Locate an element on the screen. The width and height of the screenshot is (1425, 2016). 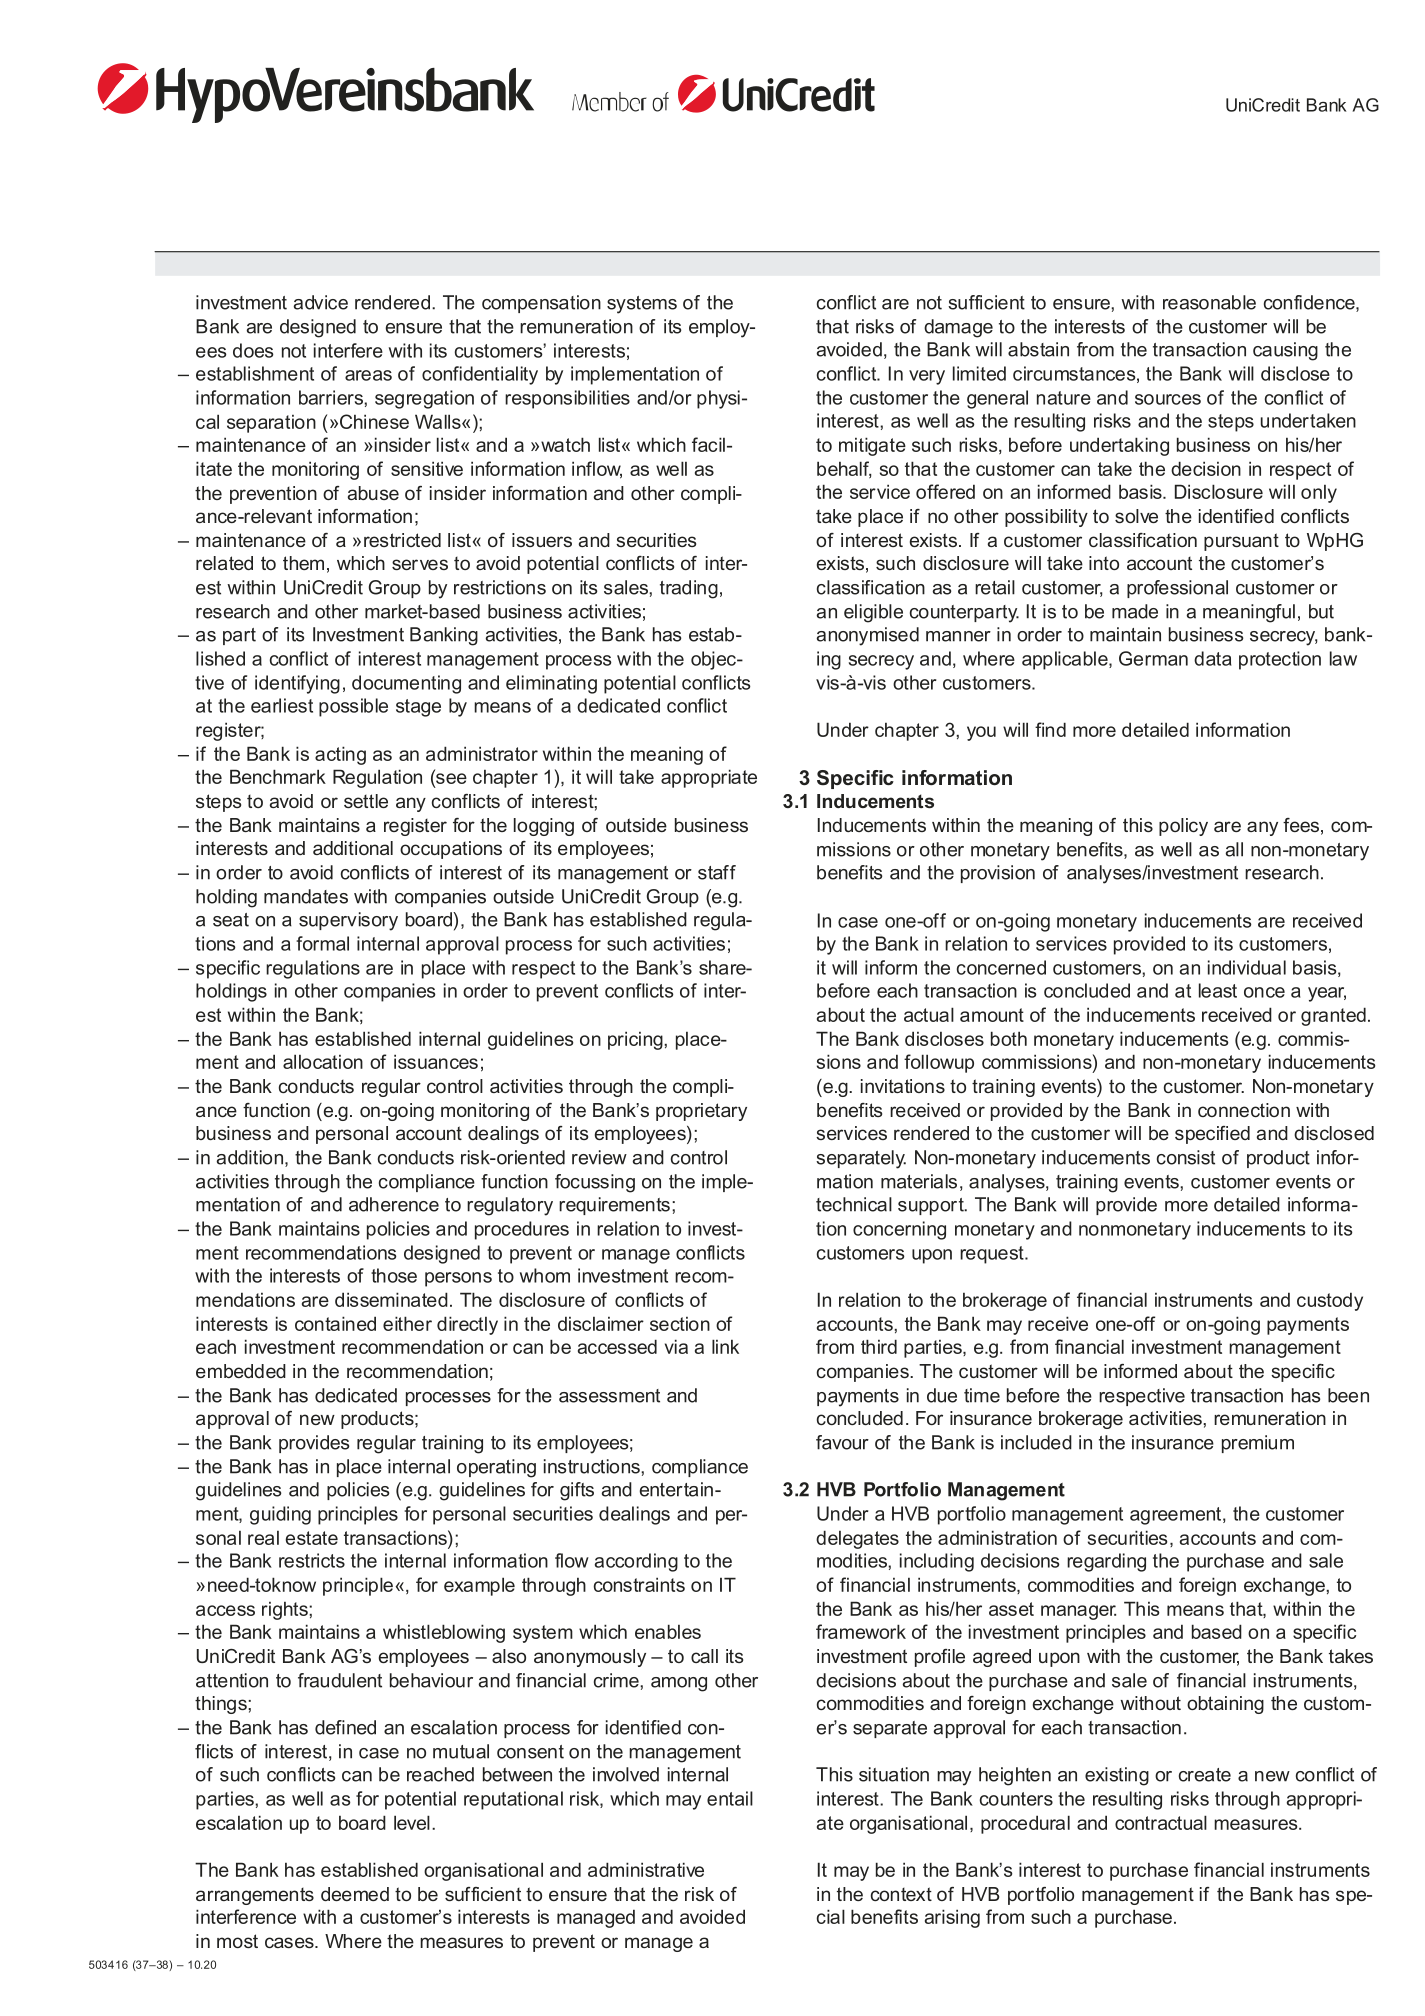
contained is located at coordinates (335, 1323).
